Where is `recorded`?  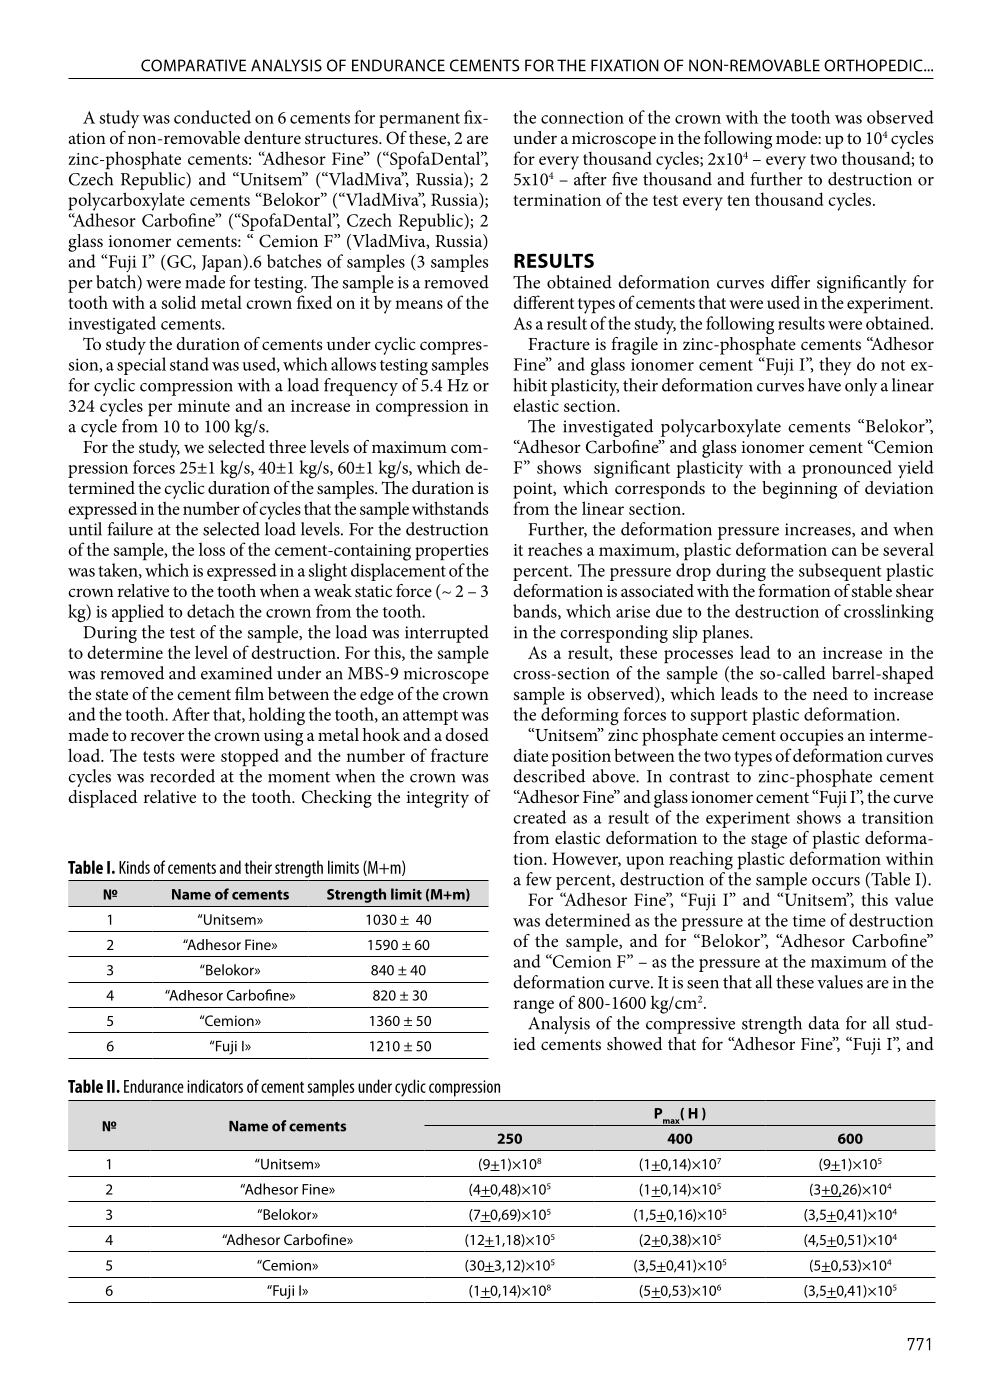
recorded is located at coordinates (182, 776).
